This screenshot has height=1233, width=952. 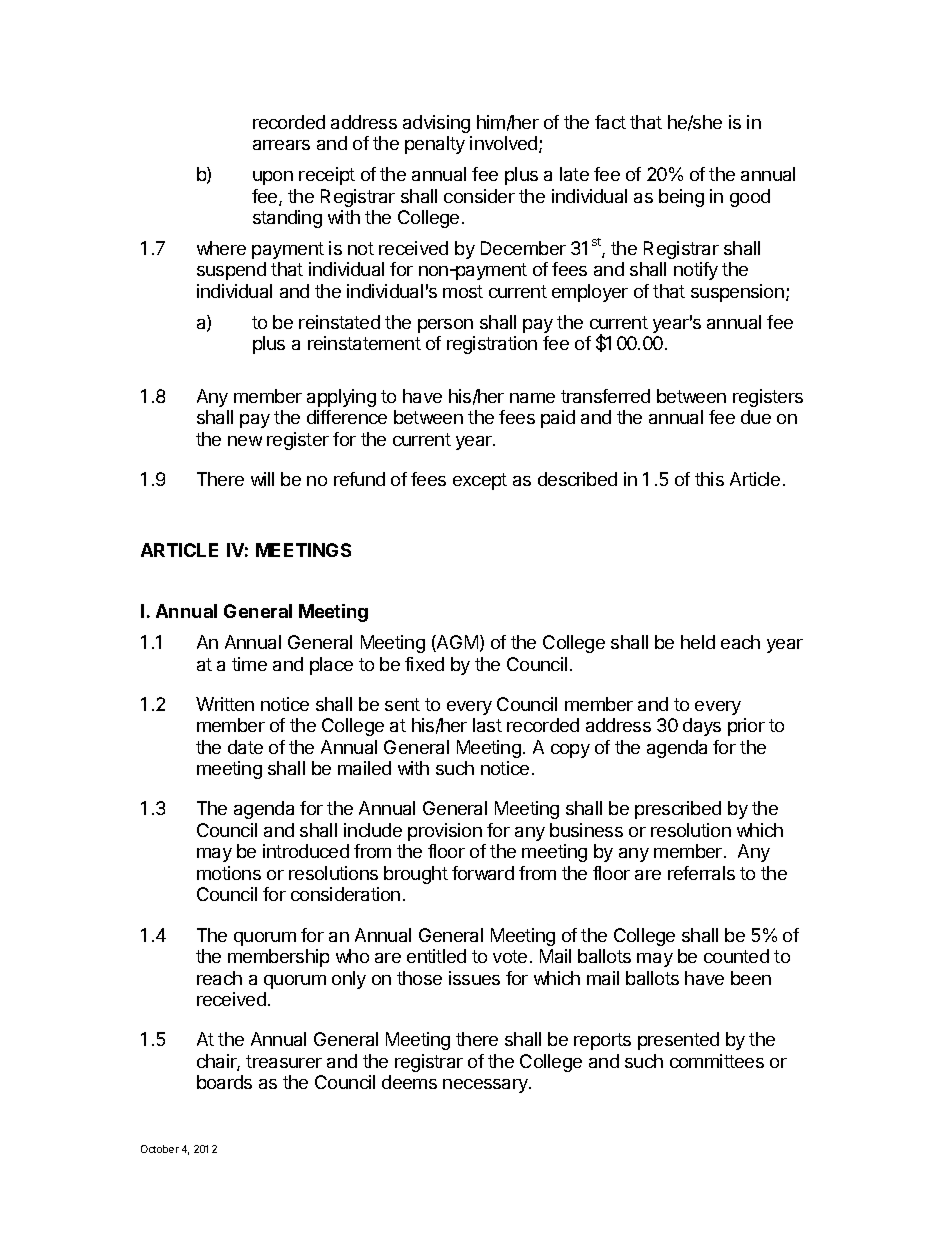 I want to click on new, so click(x=245, y=441).
